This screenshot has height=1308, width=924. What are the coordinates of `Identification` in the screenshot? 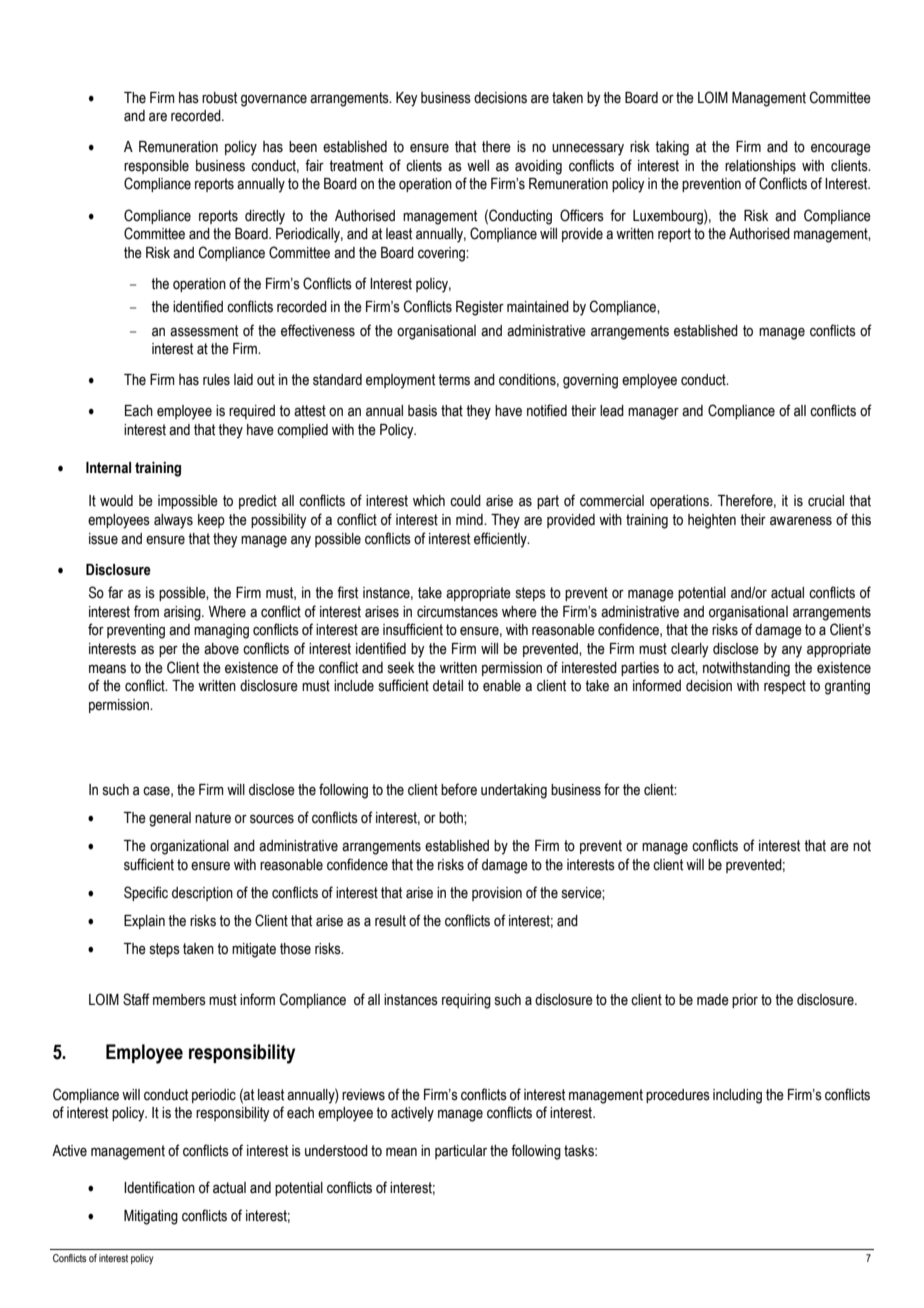 It's located at (159, 1187).
